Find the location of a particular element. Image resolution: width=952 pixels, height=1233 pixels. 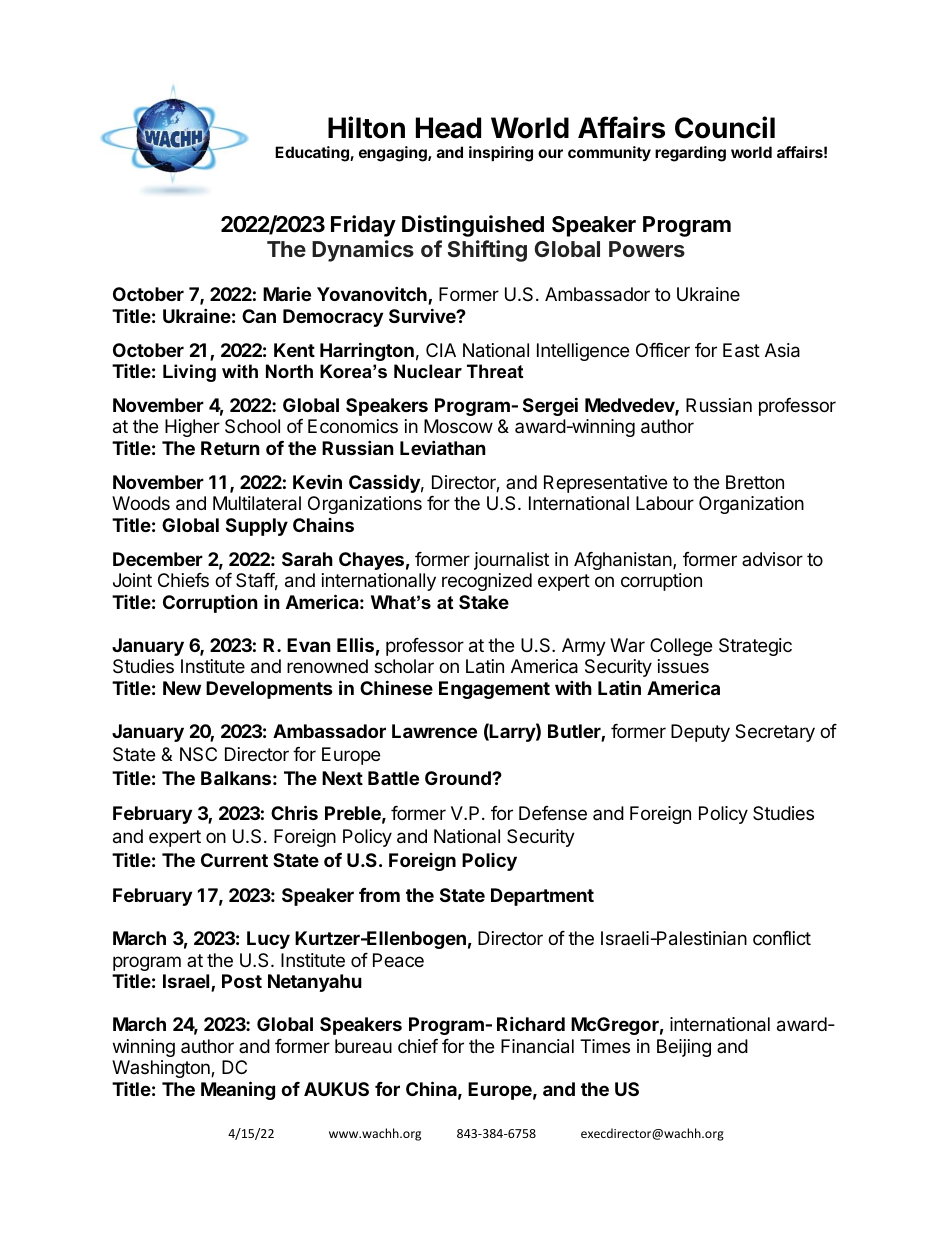

Living is located at coordinates (189, 373).
